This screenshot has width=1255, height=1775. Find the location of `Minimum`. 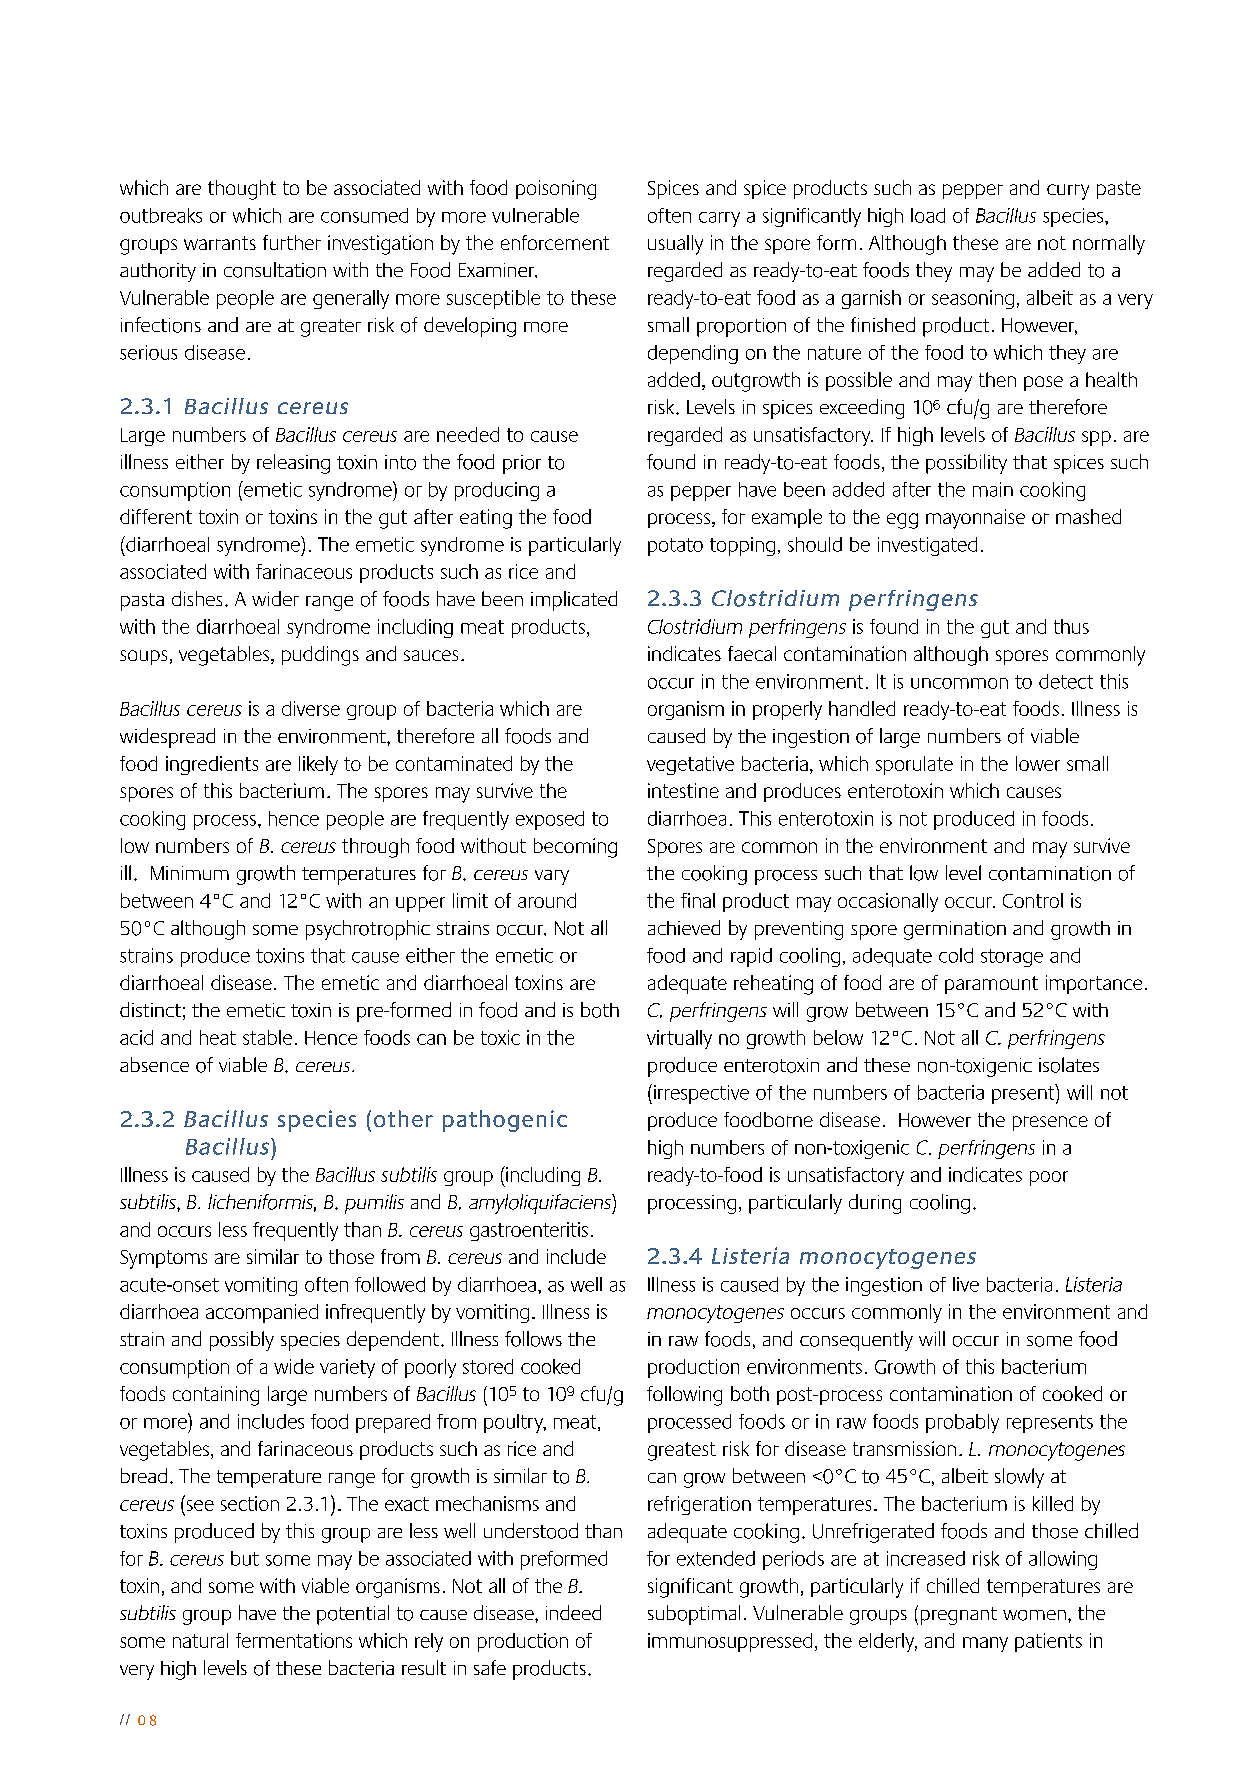

Minimum is located at coordinates (190, 873).
